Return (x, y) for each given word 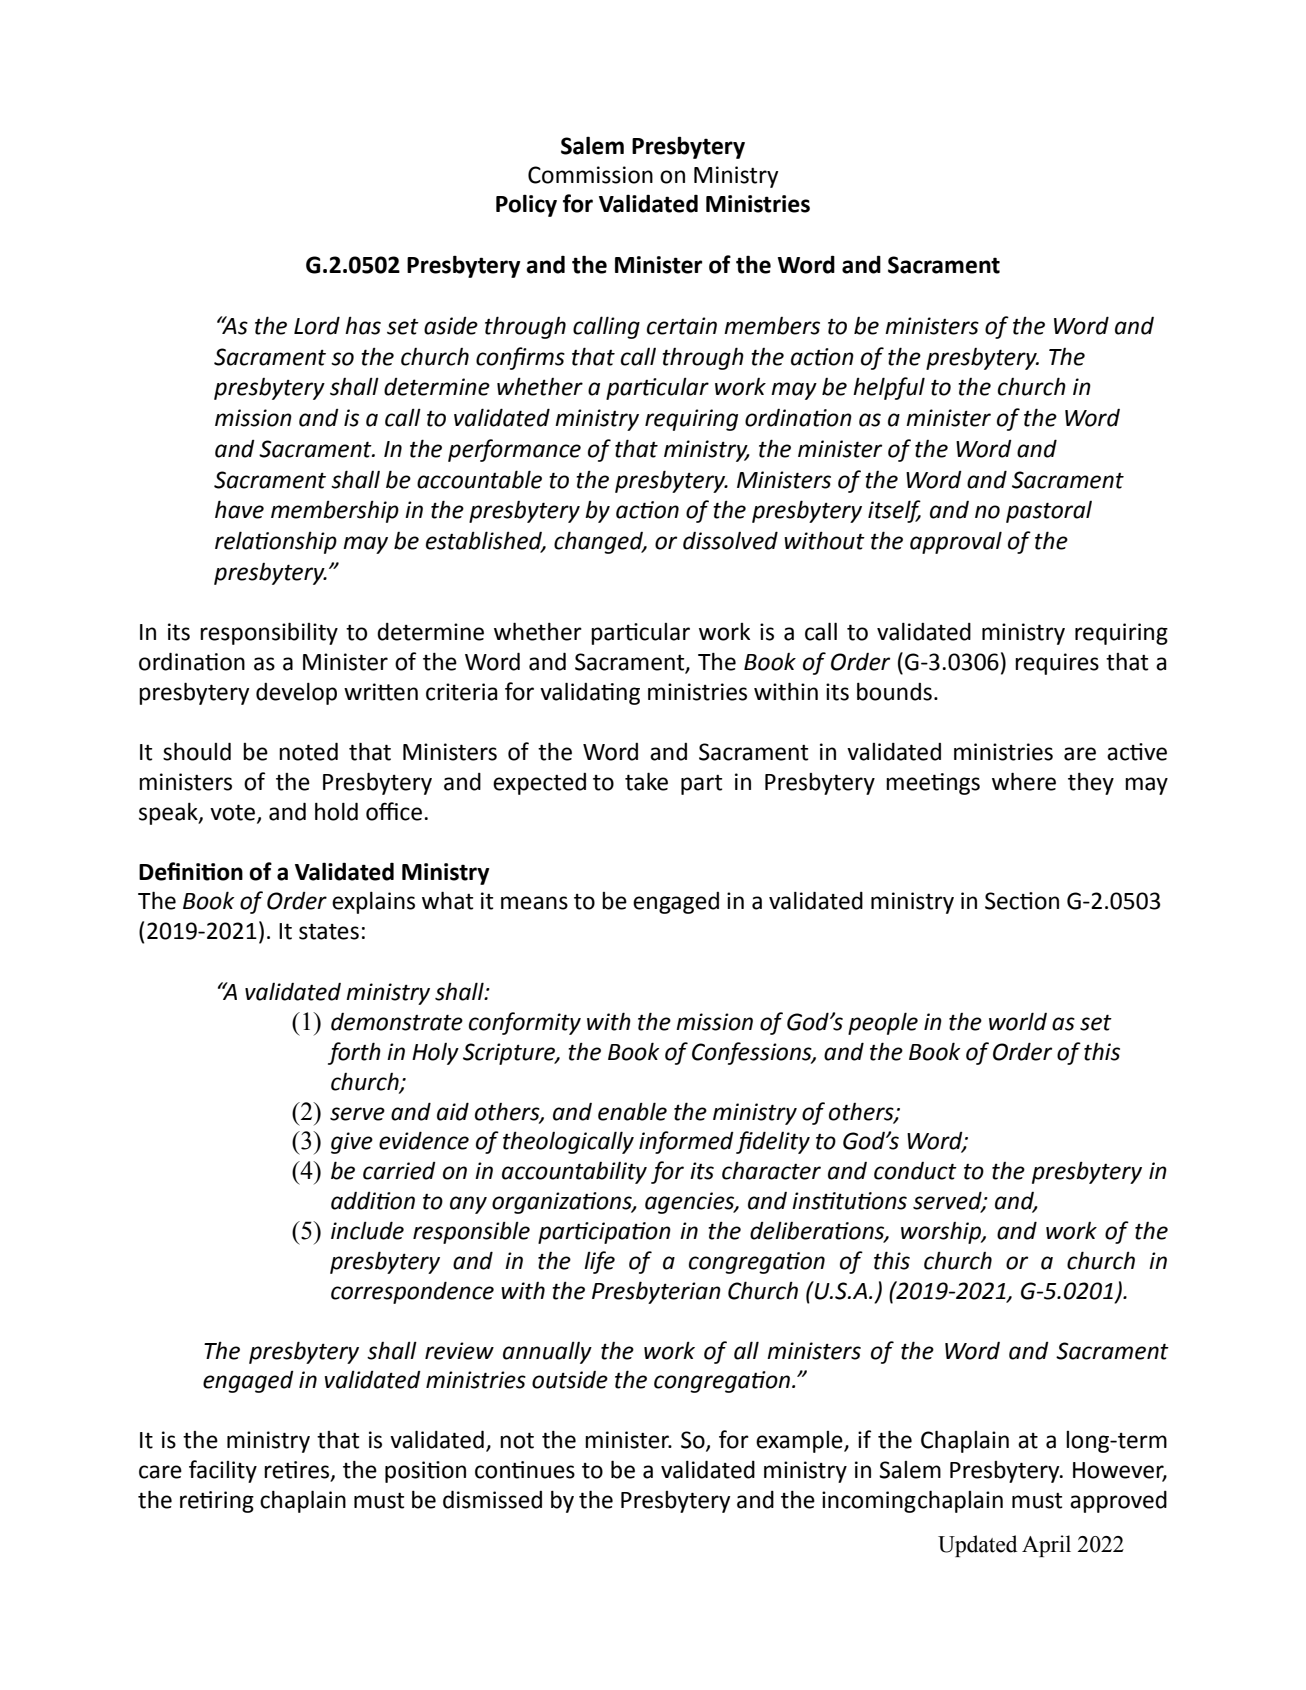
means (534, 903)
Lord (317, 325)
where (1024, 781)
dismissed (492, 1499)
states (329, 932)
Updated (977, 1546)
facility (223, 1471)
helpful (889, 388)
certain (682, 326)
